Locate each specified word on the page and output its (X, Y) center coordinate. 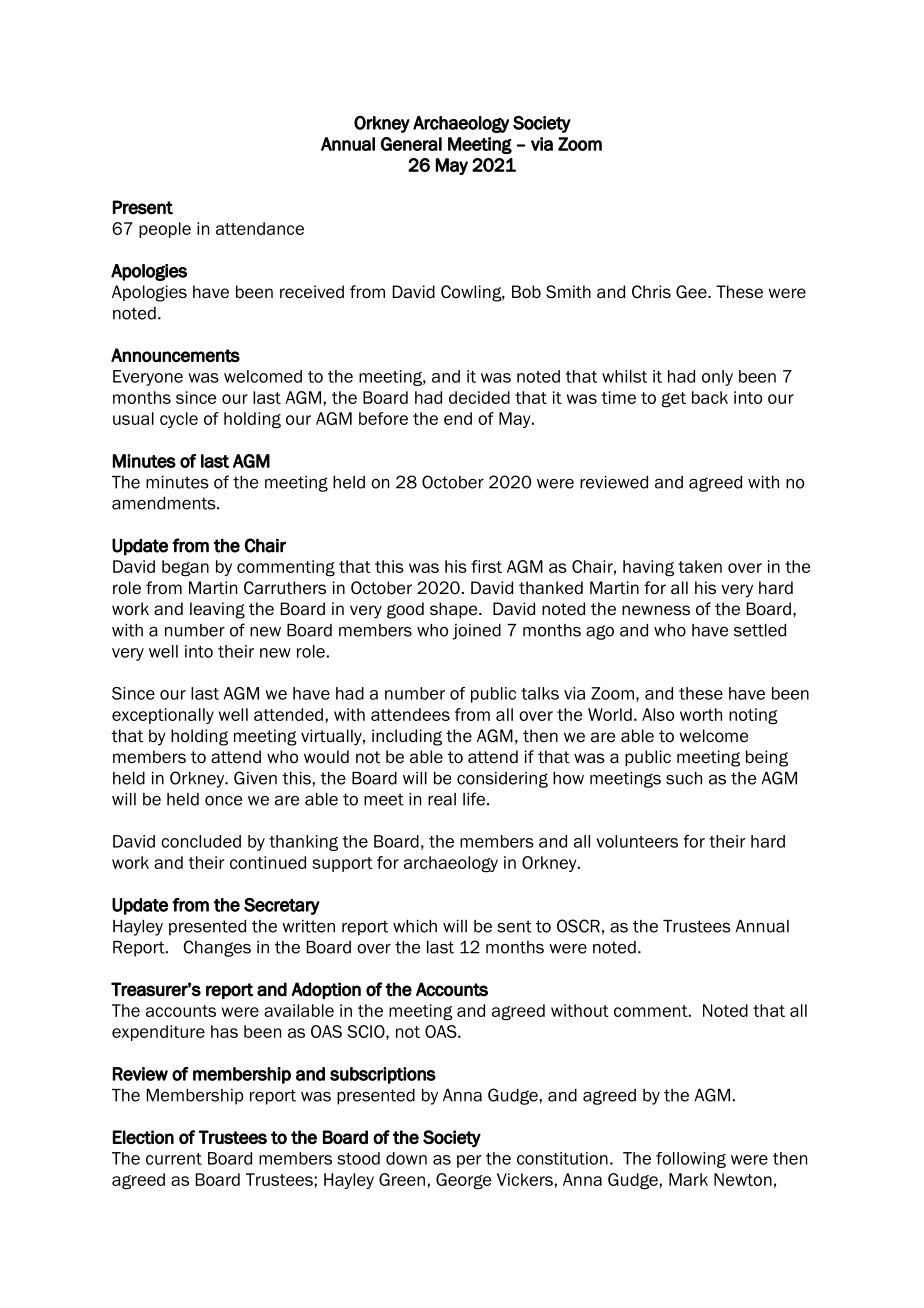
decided (479, 397)
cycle (179, 420)
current (174, 1159)
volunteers (637, 841)
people (165, 230)
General (411, 144)
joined (476, 632)
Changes (217, 948)
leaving (217, 610)
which (415, 926)
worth (701, 714)
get (673, 400)
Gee (692, 292)
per (469, 1161)
